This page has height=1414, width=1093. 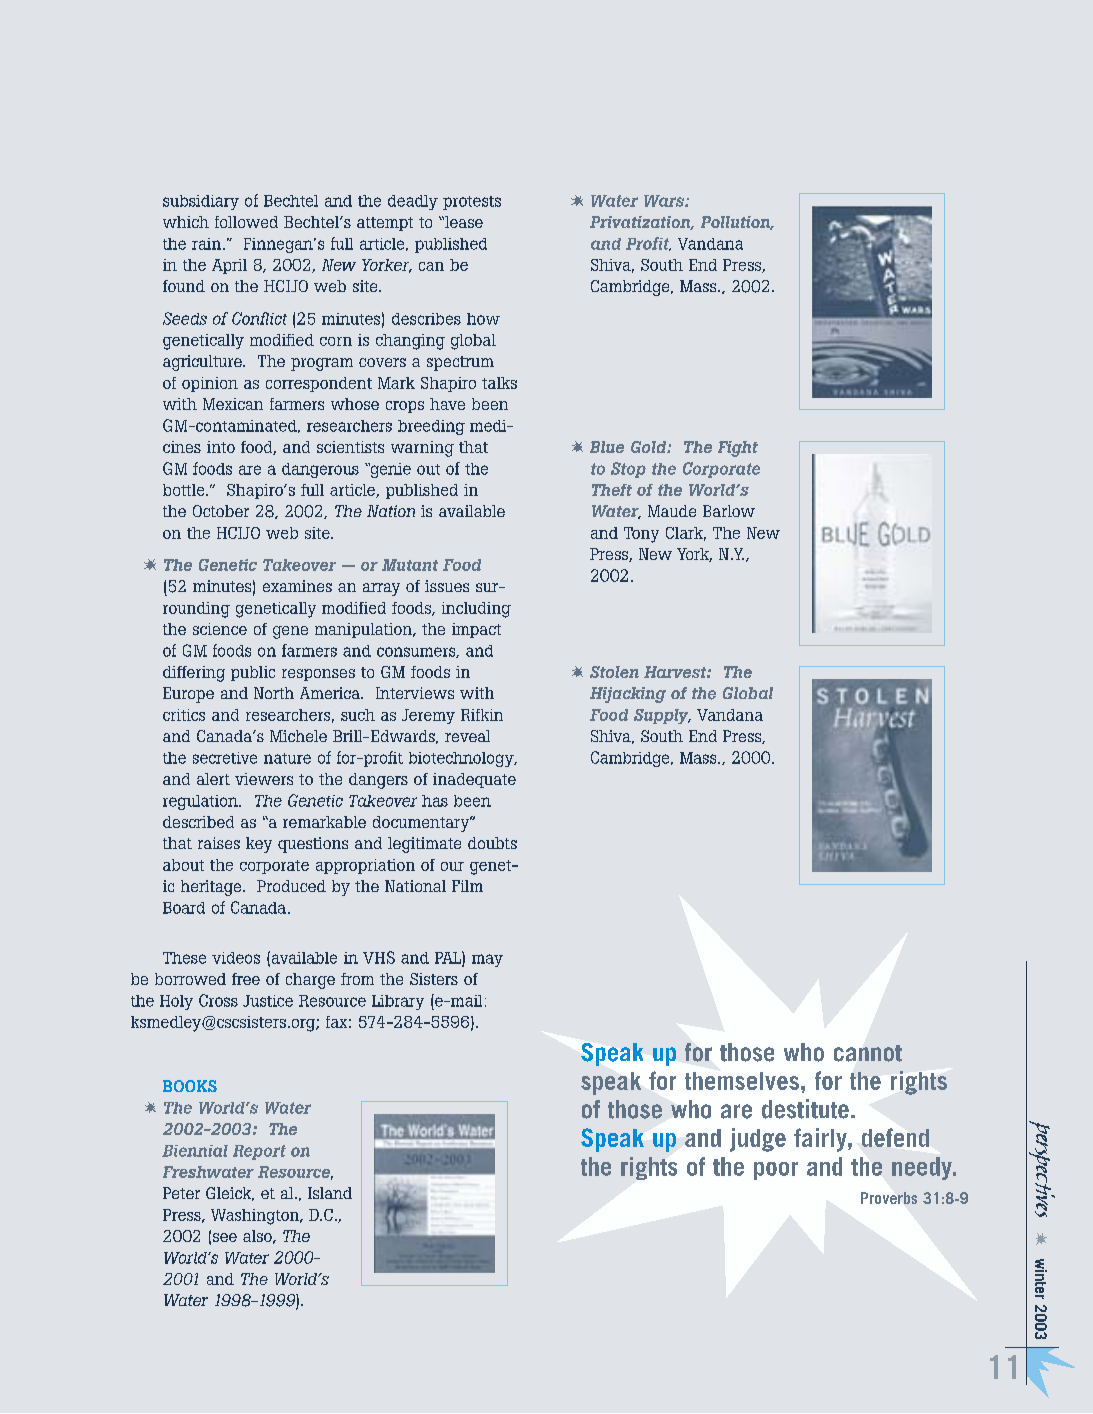 What do you see at coordinates (607, 447) in the page?
I see `Blue` at bounding box center [607, 447].
